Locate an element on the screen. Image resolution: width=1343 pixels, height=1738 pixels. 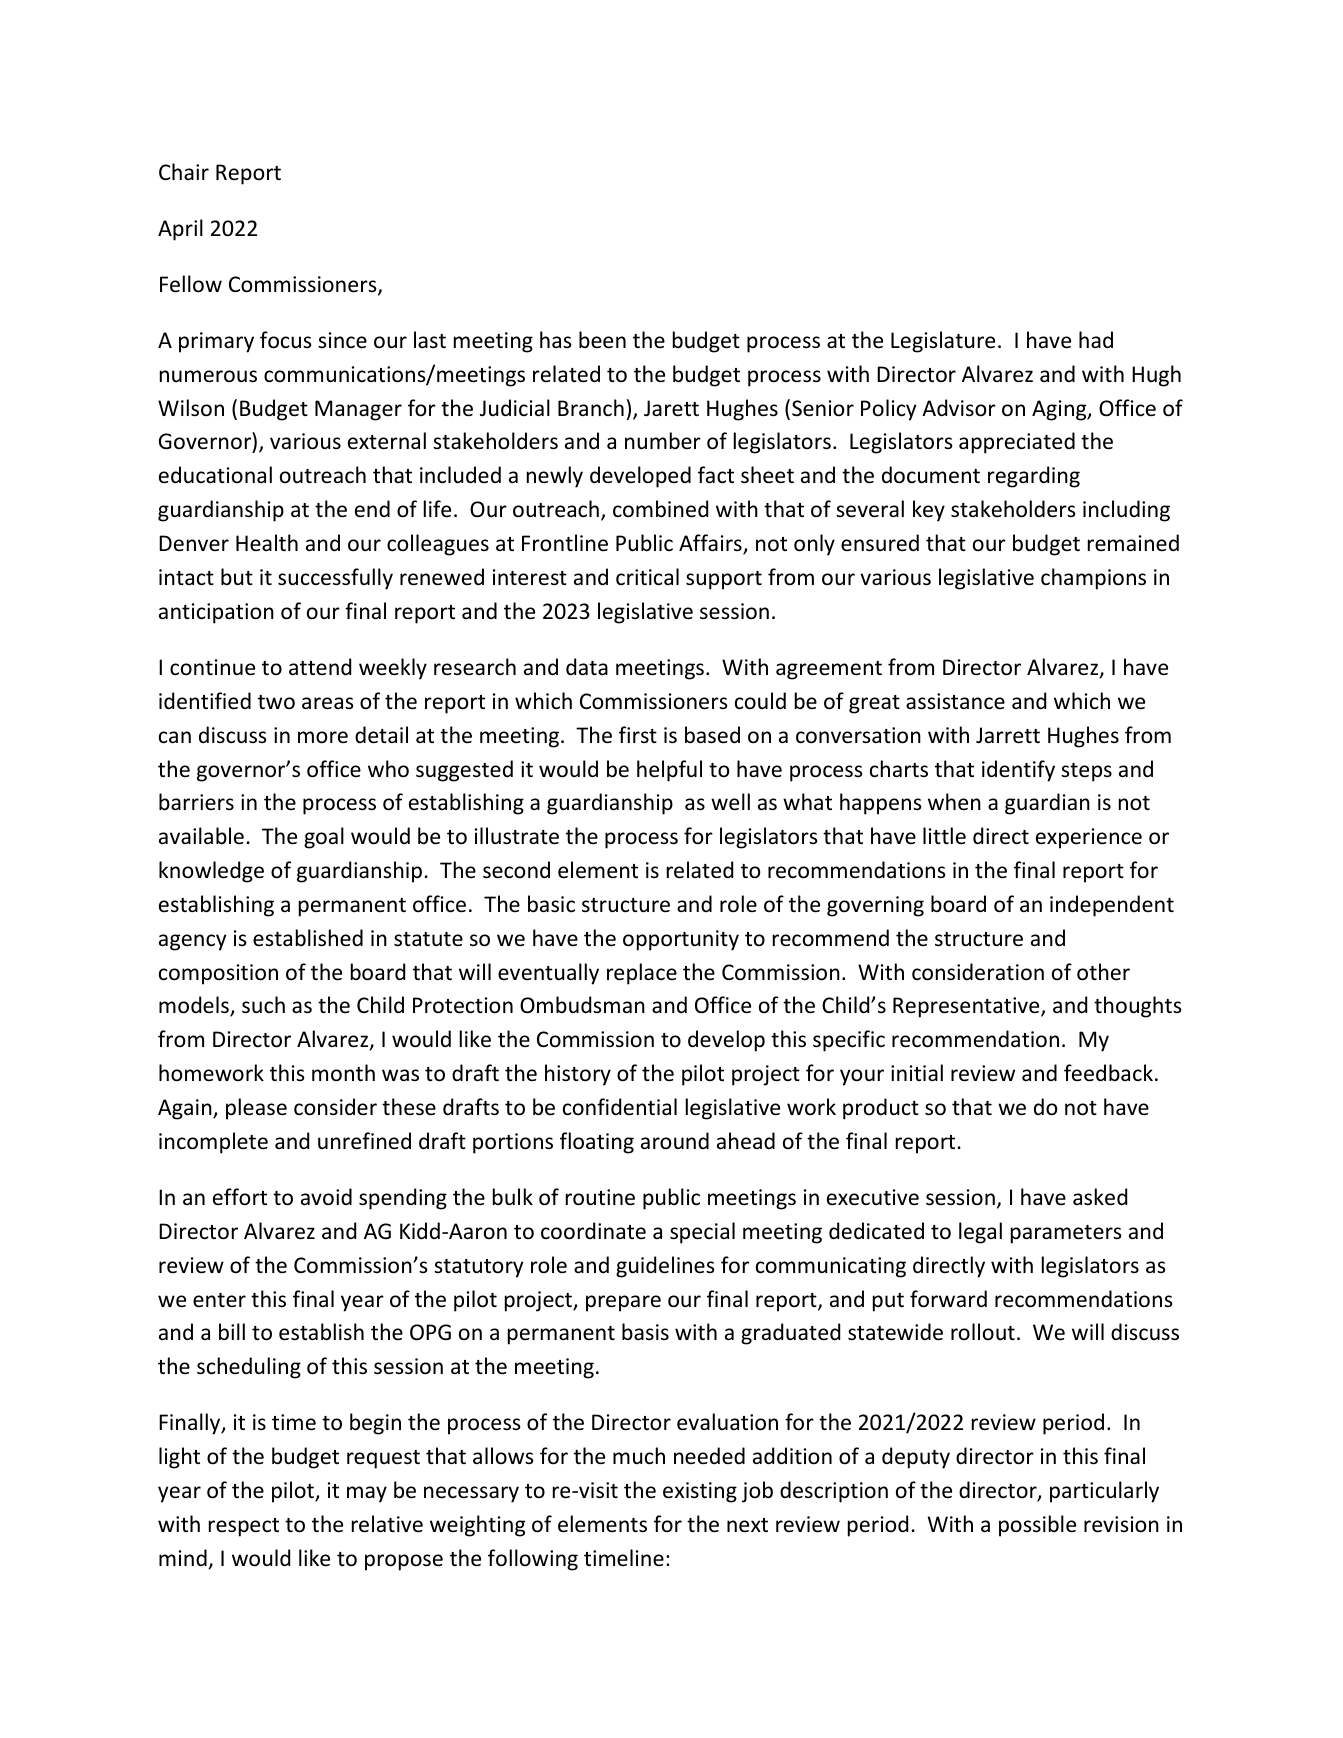
please is located at coordinates (256, 1109).
